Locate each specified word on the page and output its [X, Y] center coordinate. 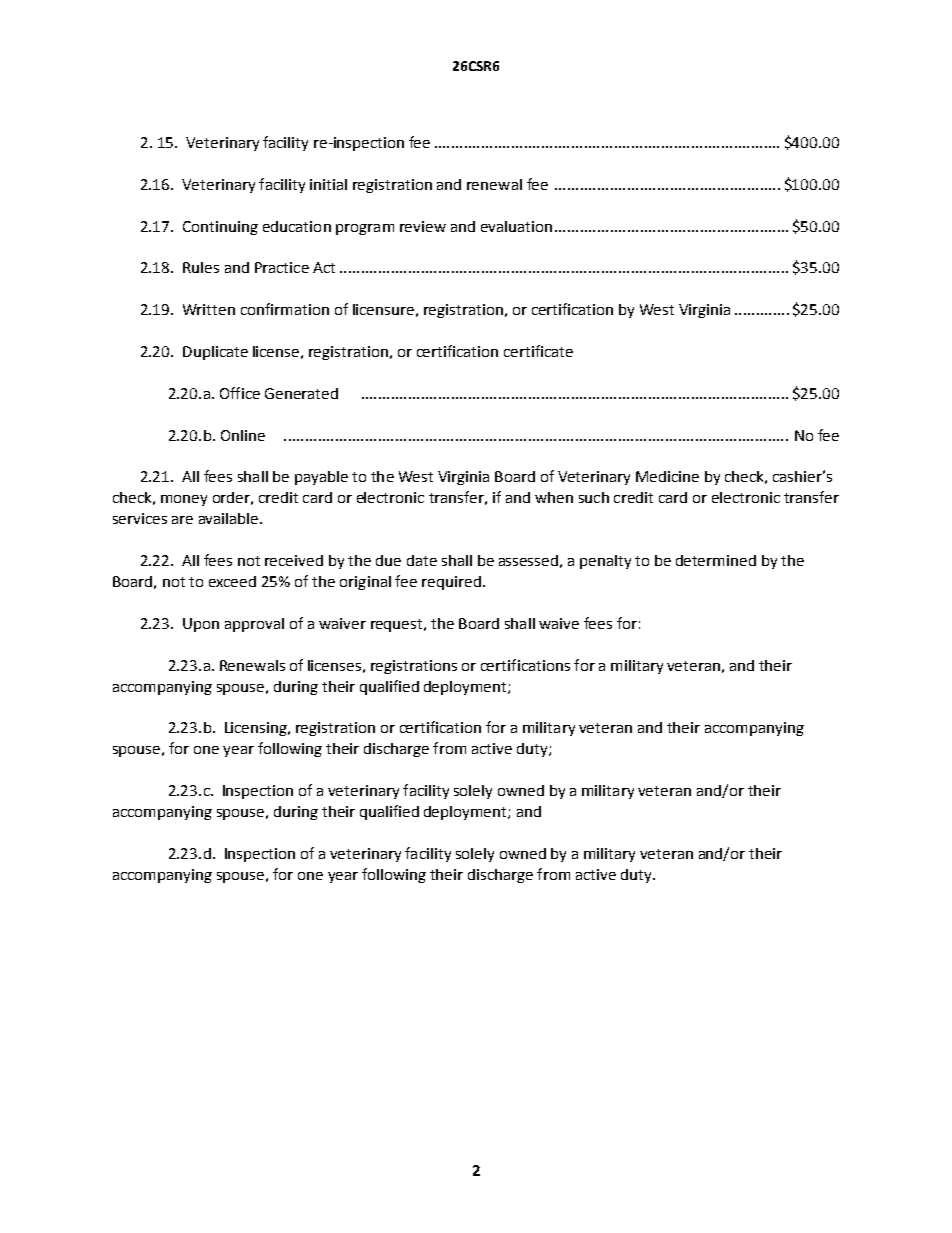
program [365, 229]
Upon [201, 625]
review [423, 226]
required [451, 583]
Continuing [220, 228]
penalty [605, 562]
